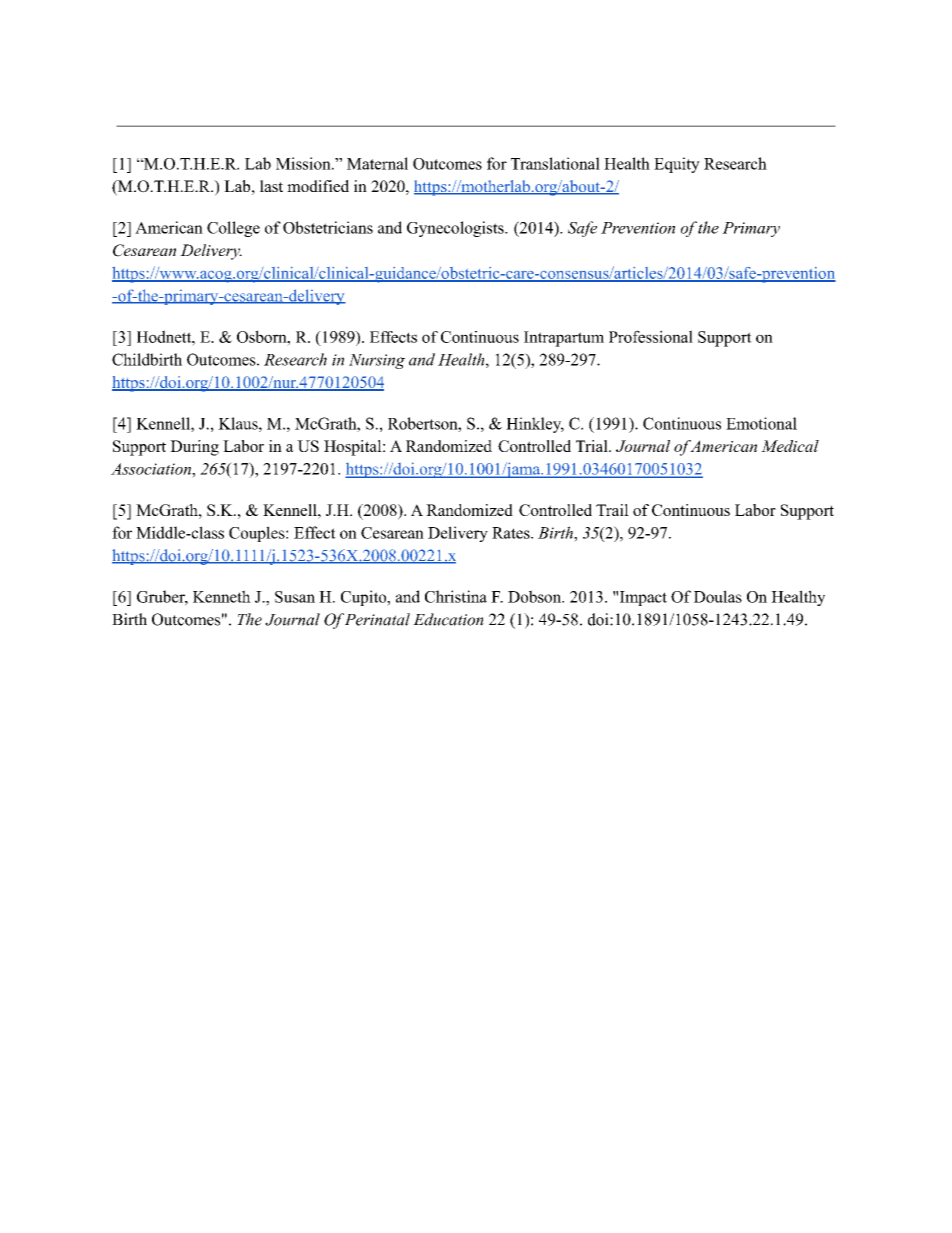 This screenshot has height=1233, width=952. Describe the element at coordinates (271, 186) in the screenshot. I see `last` at that location.
